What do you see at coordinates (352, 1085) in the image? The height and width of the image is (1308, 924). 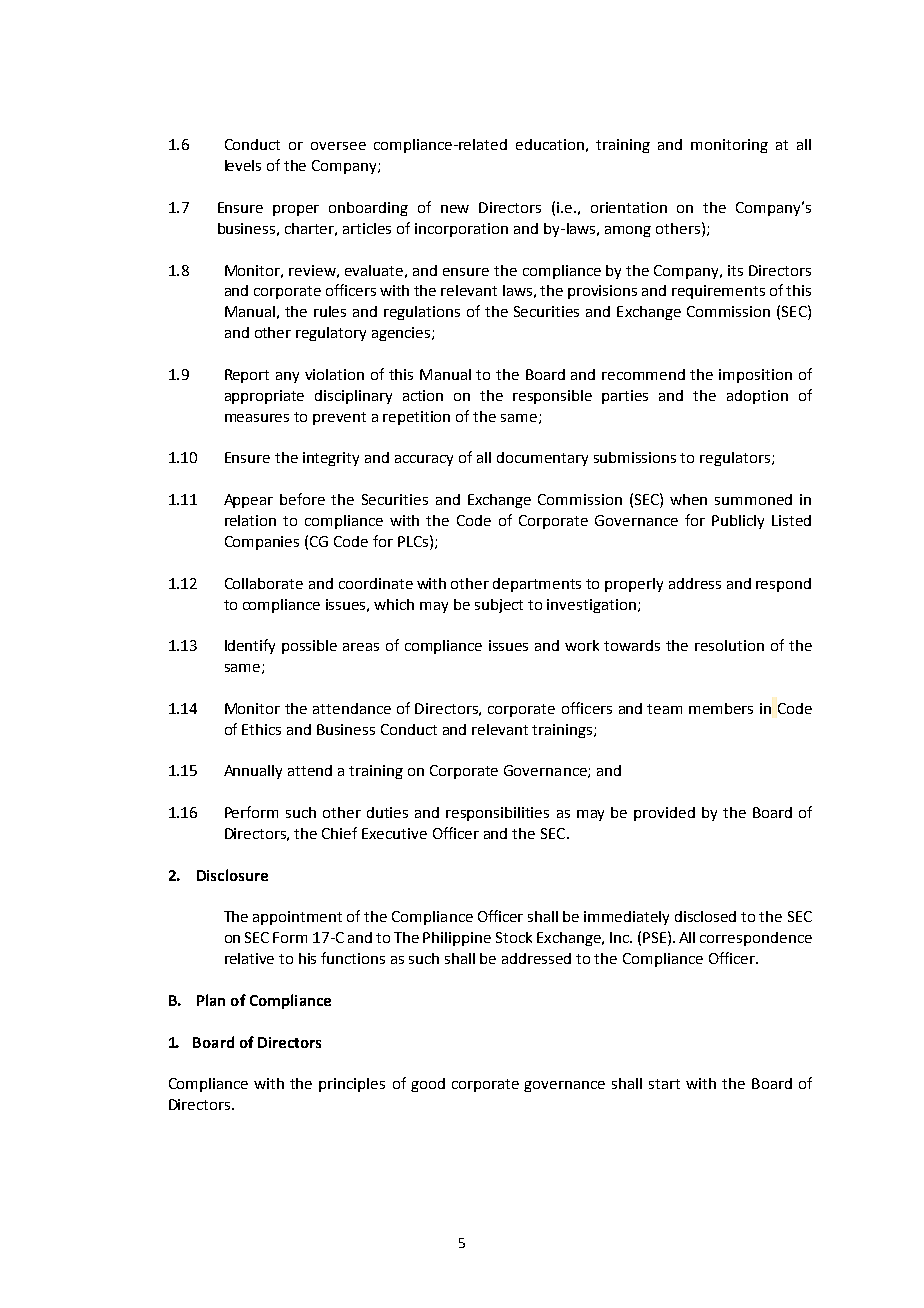 I see `principles` at bounding box center [352, 1085].
